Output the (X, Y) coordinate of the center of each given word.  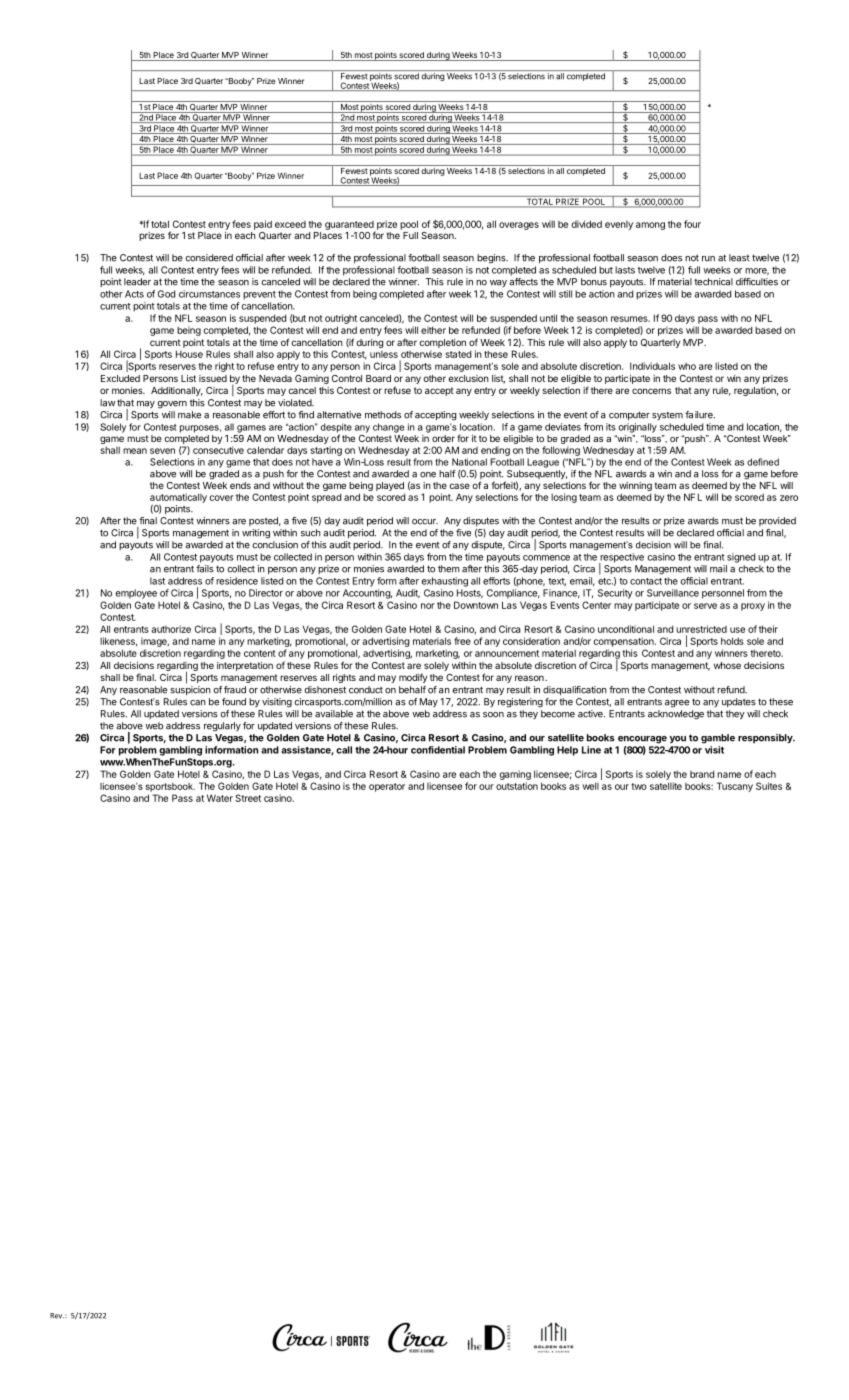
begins (492, 259)
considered (209, 258)
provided (777, 521)
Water (220, 798)
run (708, 259)
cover (222, 498)
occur (425, 522)
